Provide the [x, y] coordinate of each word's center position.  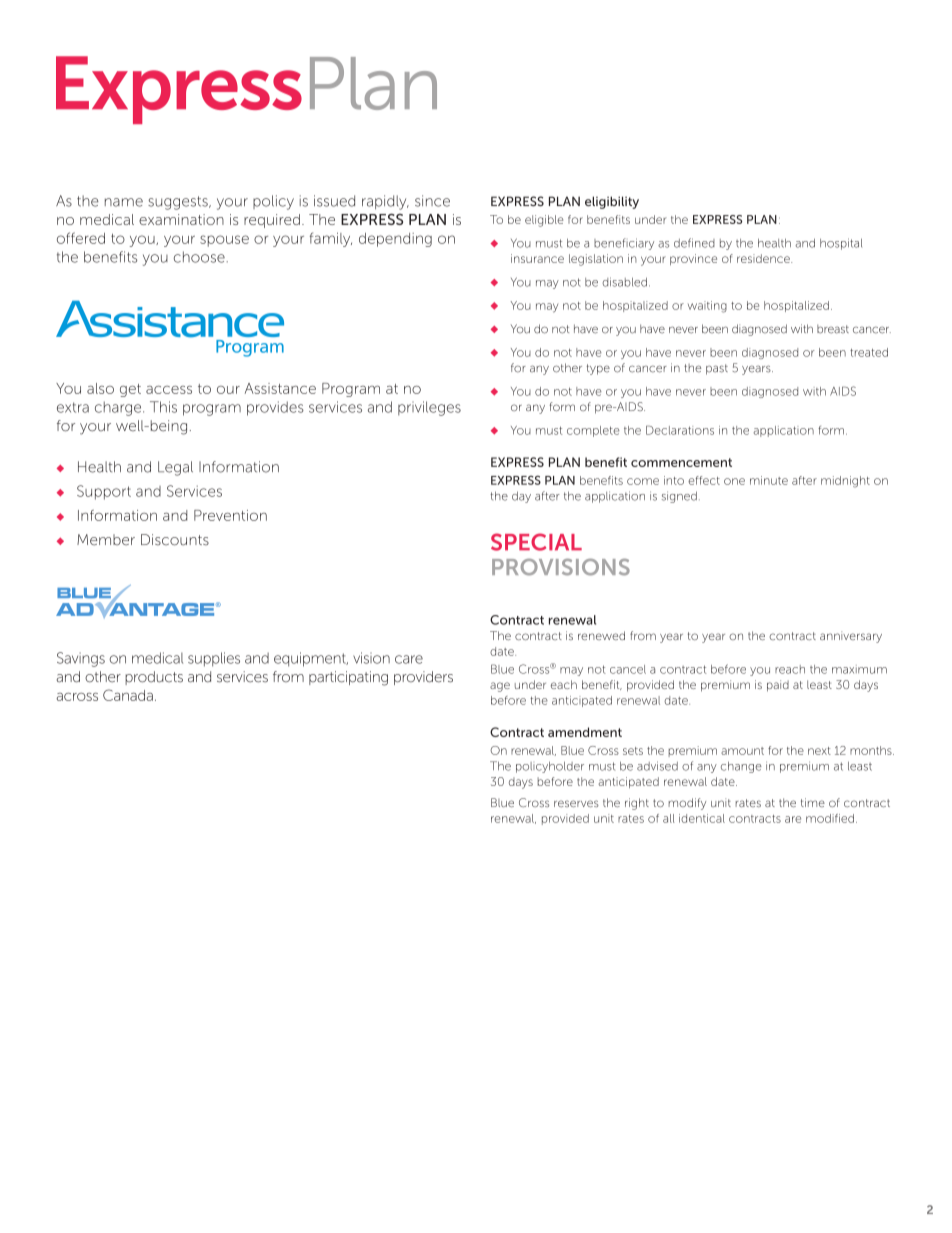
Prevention [230, 515]
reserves [576, 803]
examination [181, 219]
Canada [128, 695]
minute [769, 480]
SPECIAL [536, 542]
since [432, 201]
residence [764, 258]
